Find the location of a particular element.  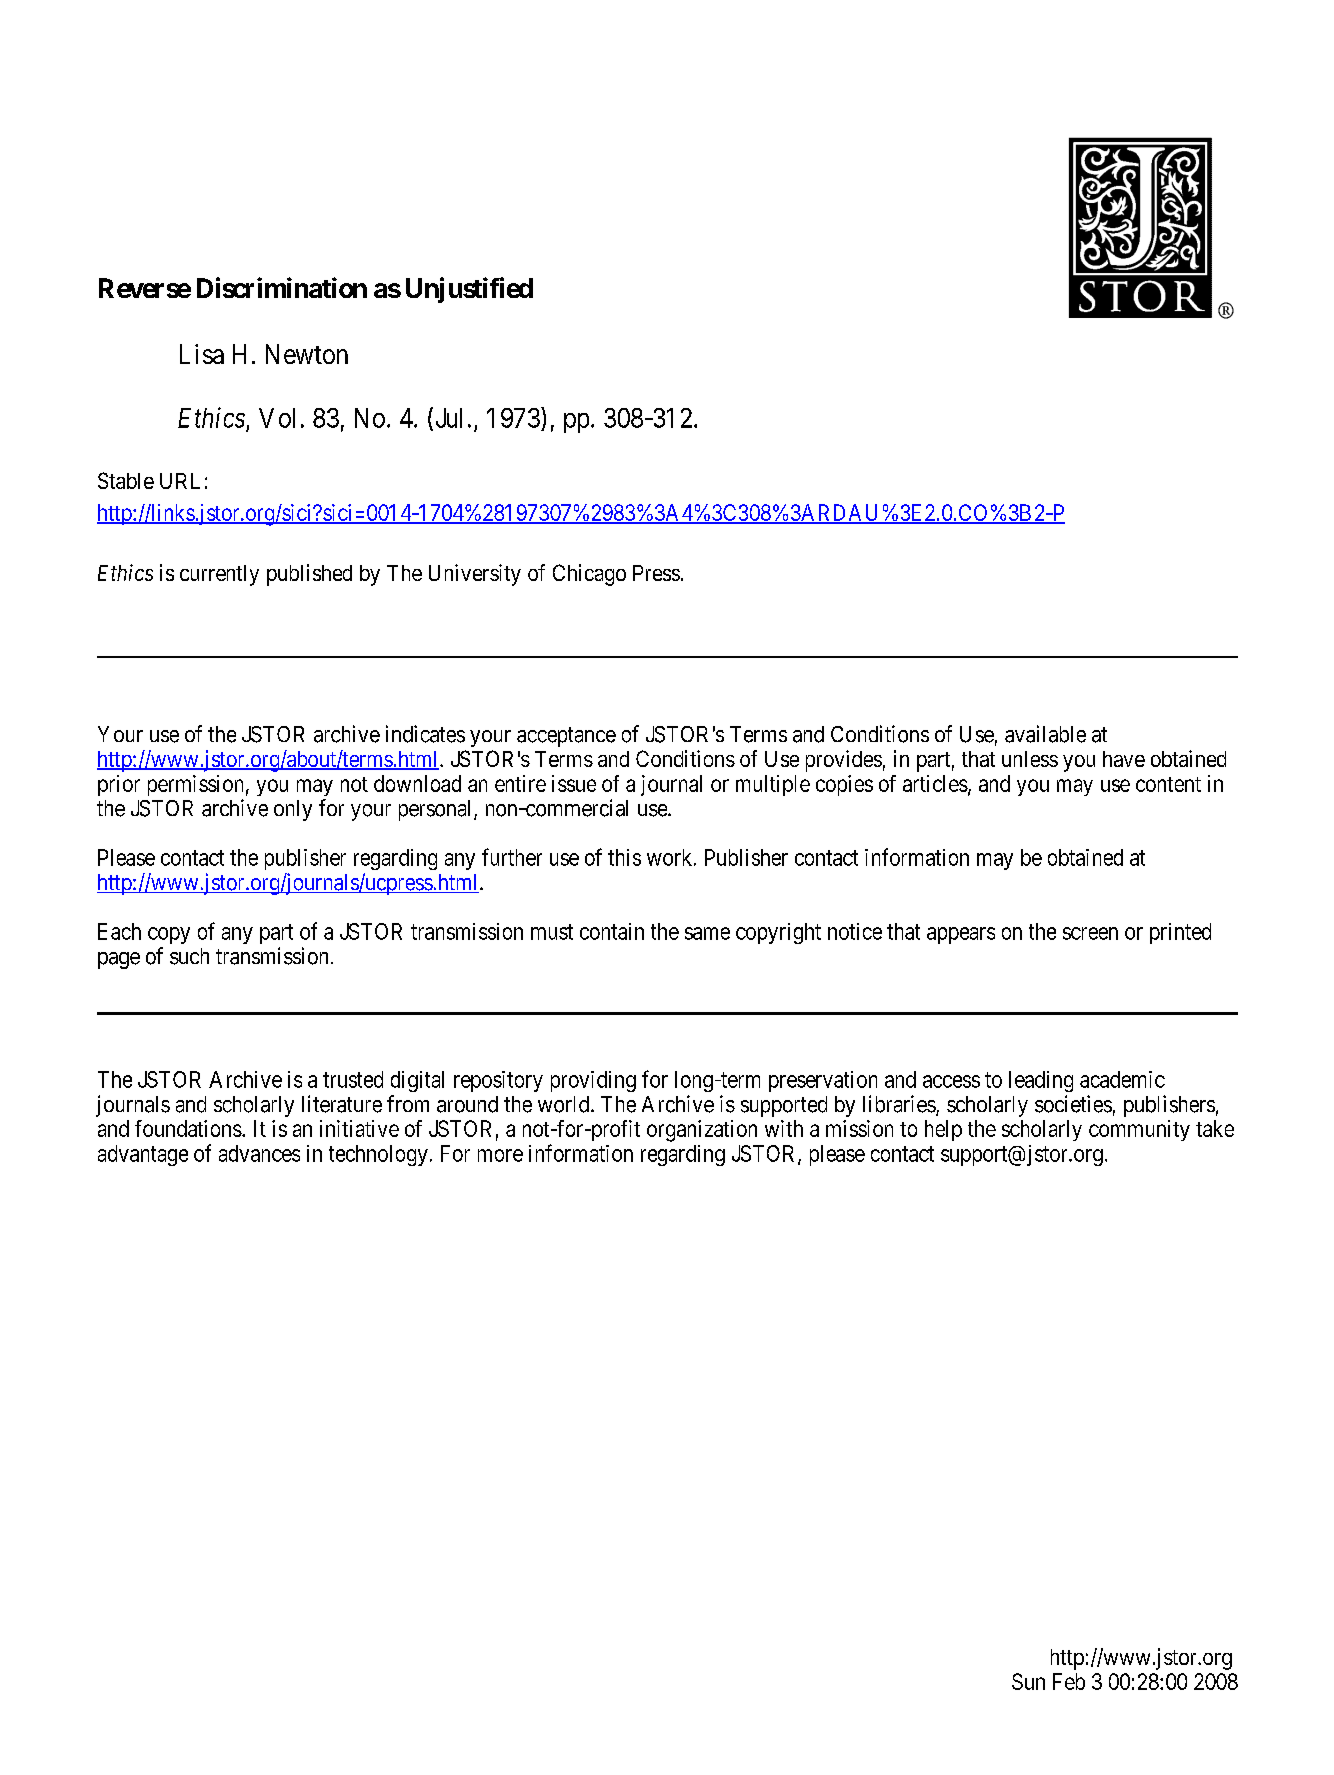

organization is located at coordinates (702, 1131).
